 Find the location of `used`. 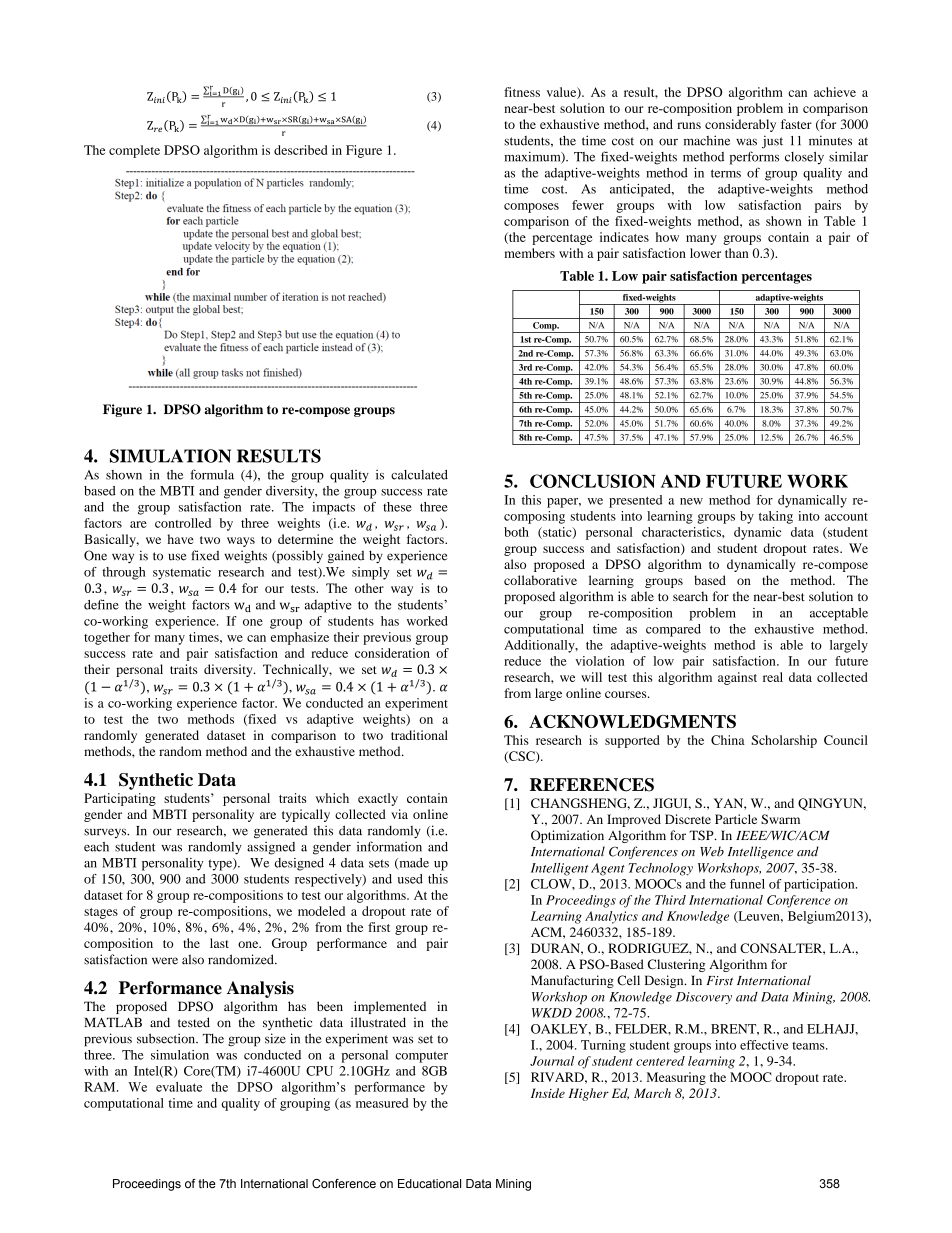

used is located at coordinates (410, 879).
